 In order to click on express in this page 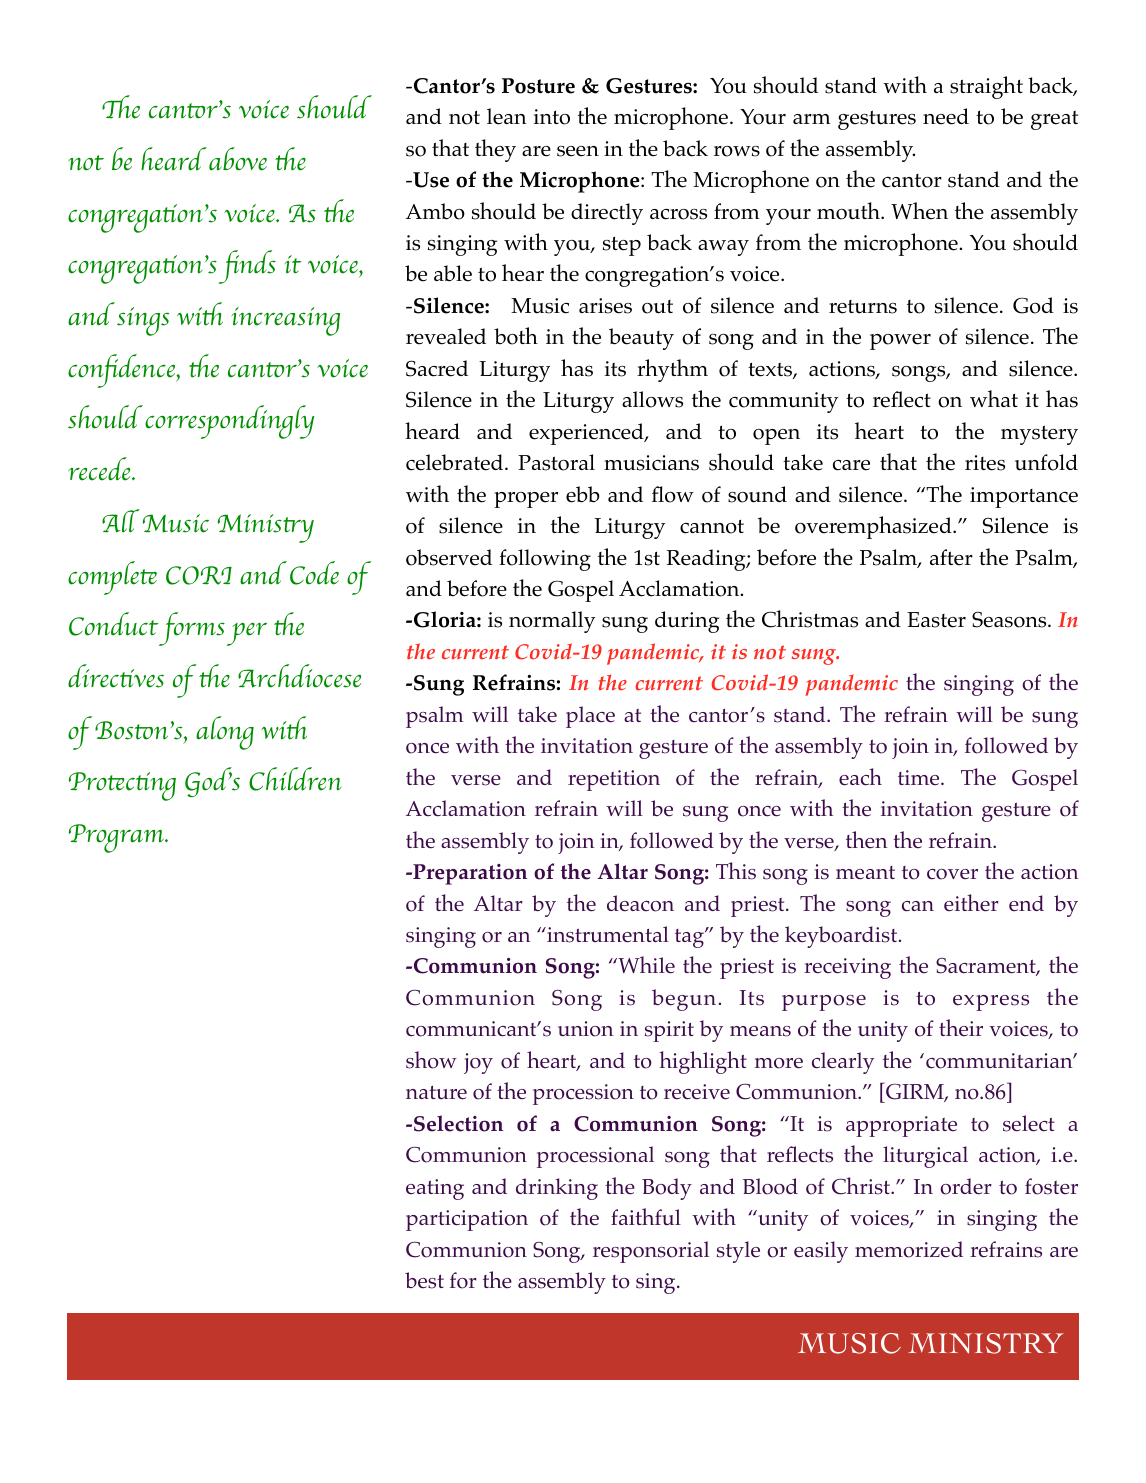, I will do `click(991, 1003)`.
